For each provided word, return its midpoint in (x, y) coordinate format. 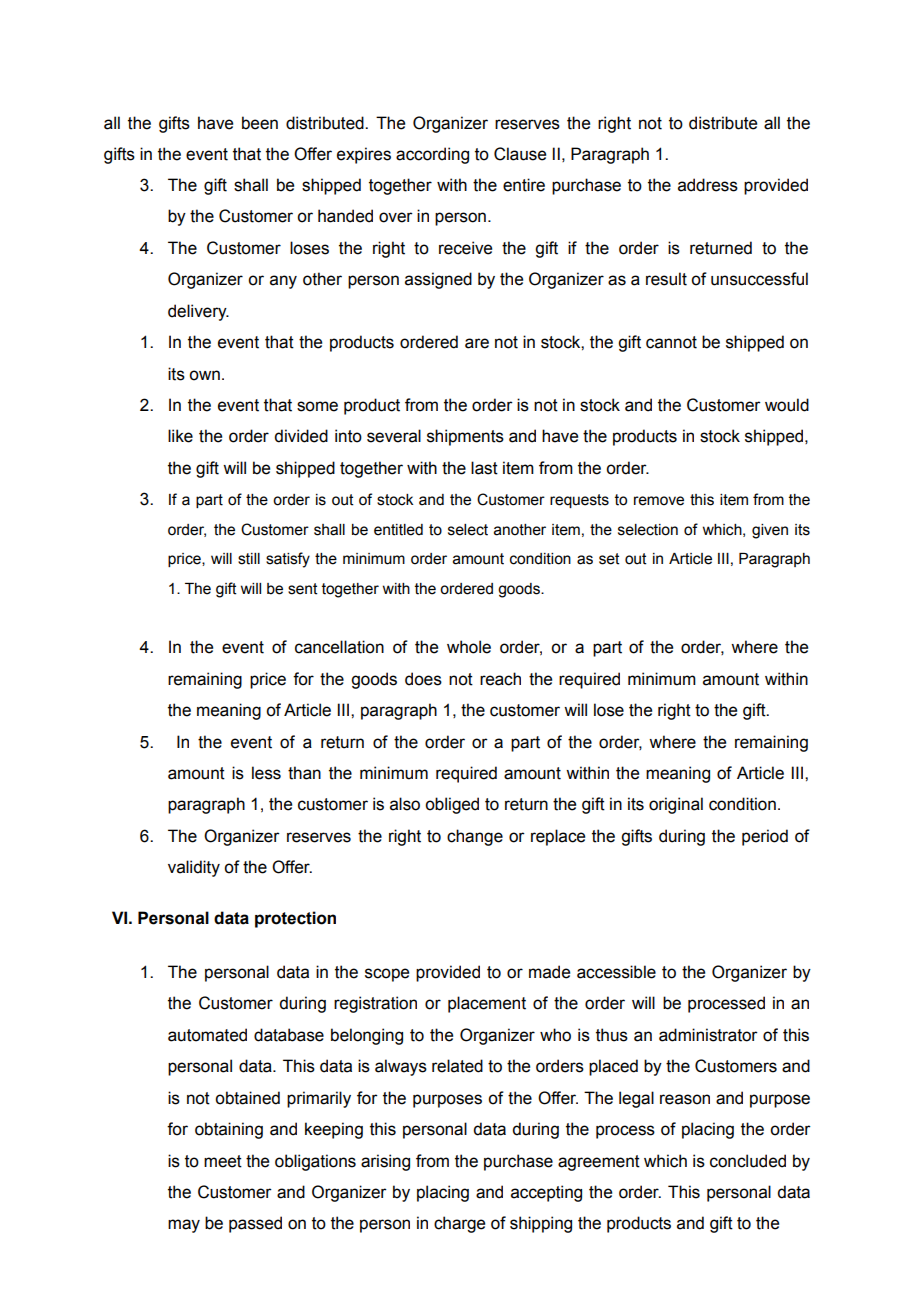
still (249, 559)
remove (659, 501)
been (260, 123)
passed (255, 1224)
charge (459, 1224)
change (475, 837)
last (484, 468)
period (765, 837)
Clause (520, 154)
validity (194, 868)
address (708, 185)
